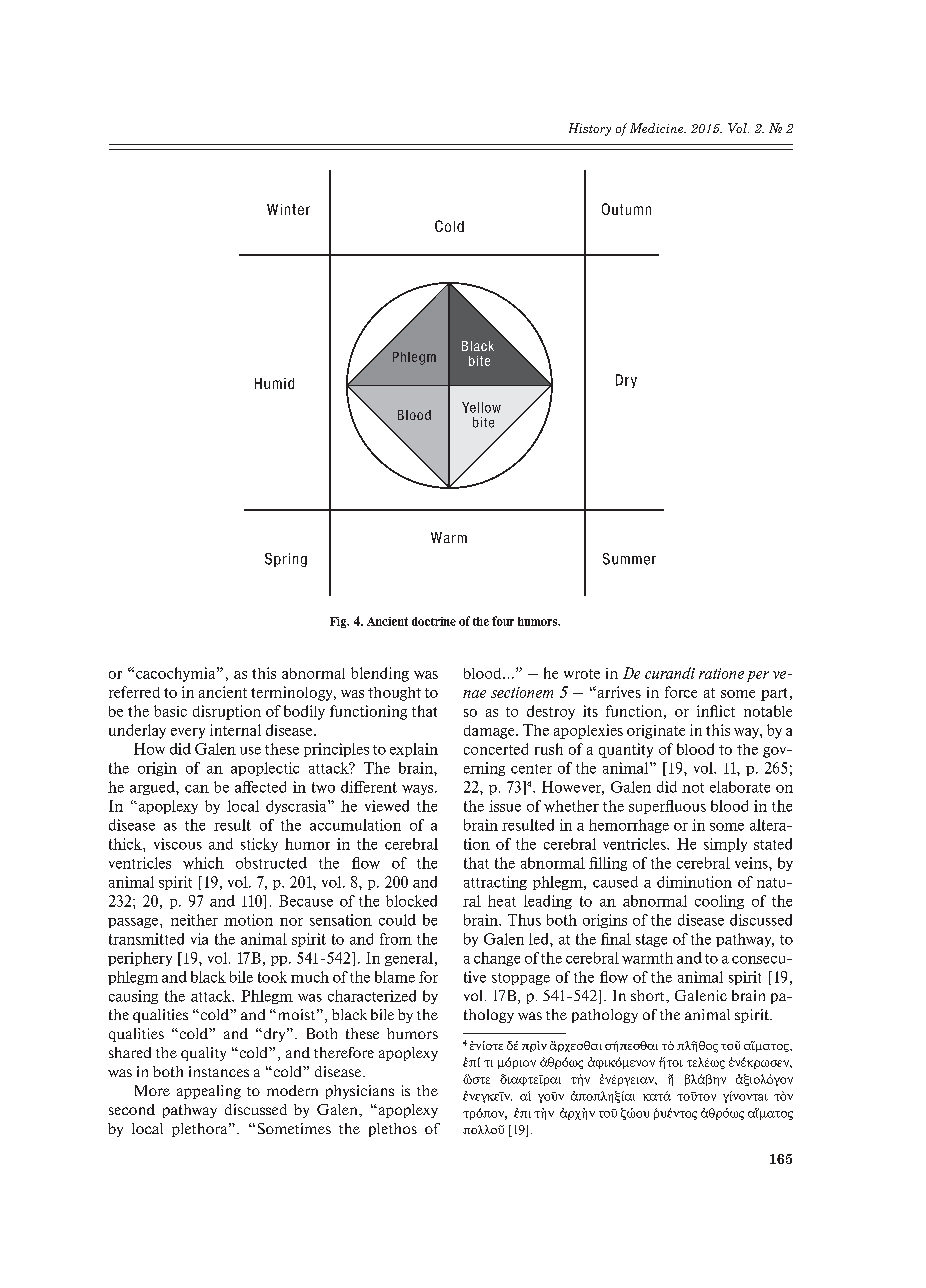 This document has width=926, height=1288. I want to click on History, so click(590, 129).
